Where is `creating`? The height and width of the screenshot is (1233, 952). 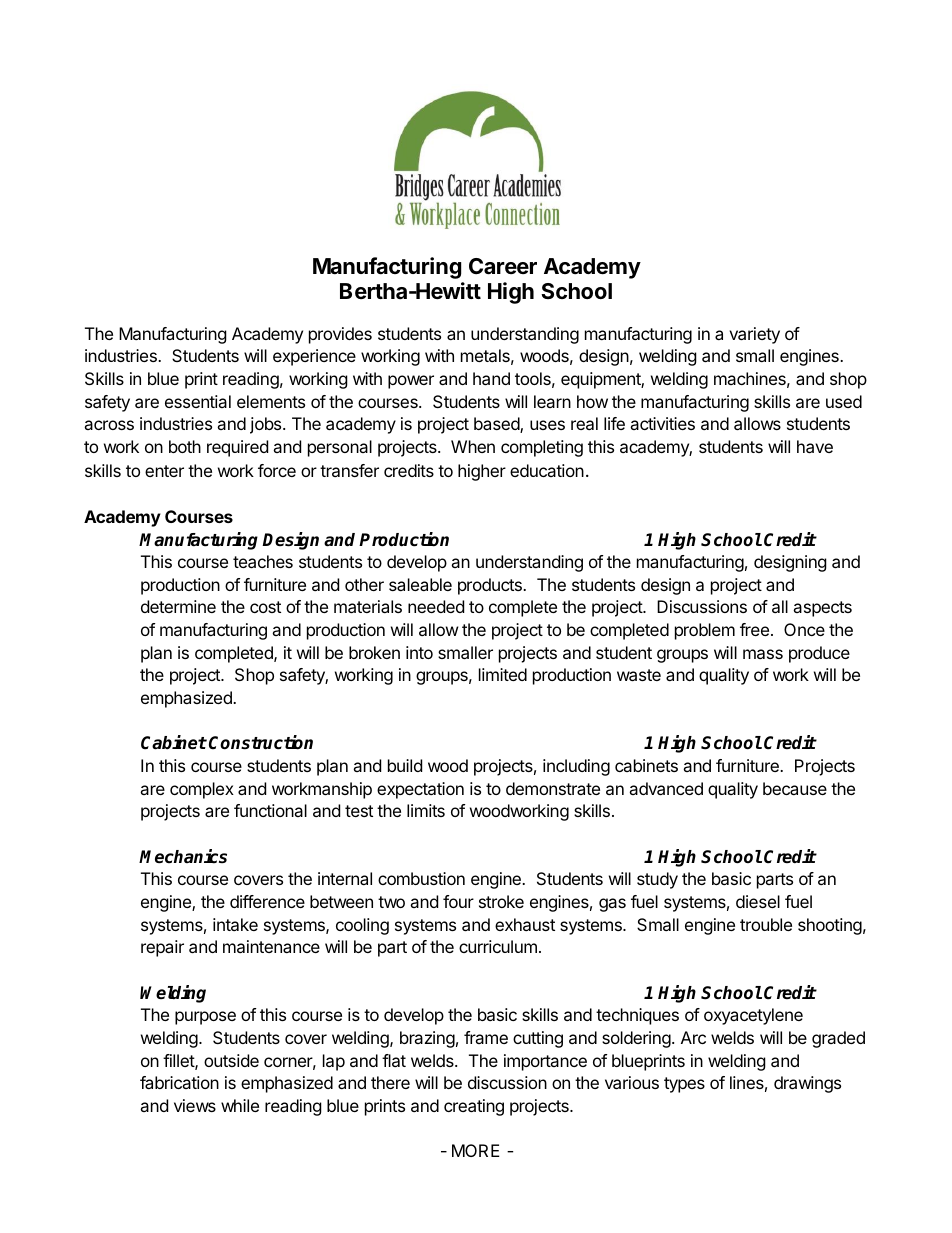 creating is located at coordinates (474, 1107).
